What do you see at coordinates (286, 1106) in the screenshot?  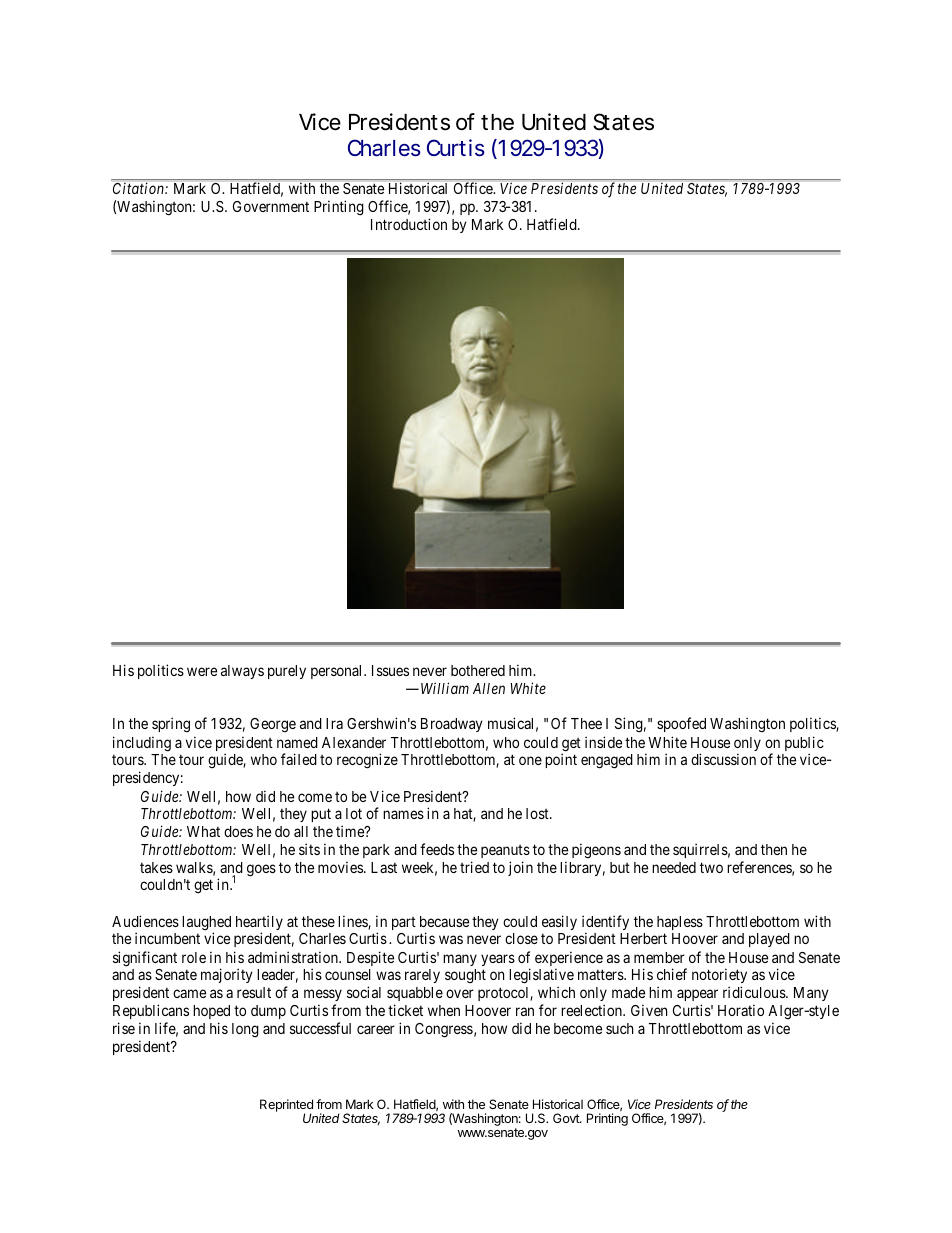 I see `Reprinted` at bounding box center [286, 1106].
